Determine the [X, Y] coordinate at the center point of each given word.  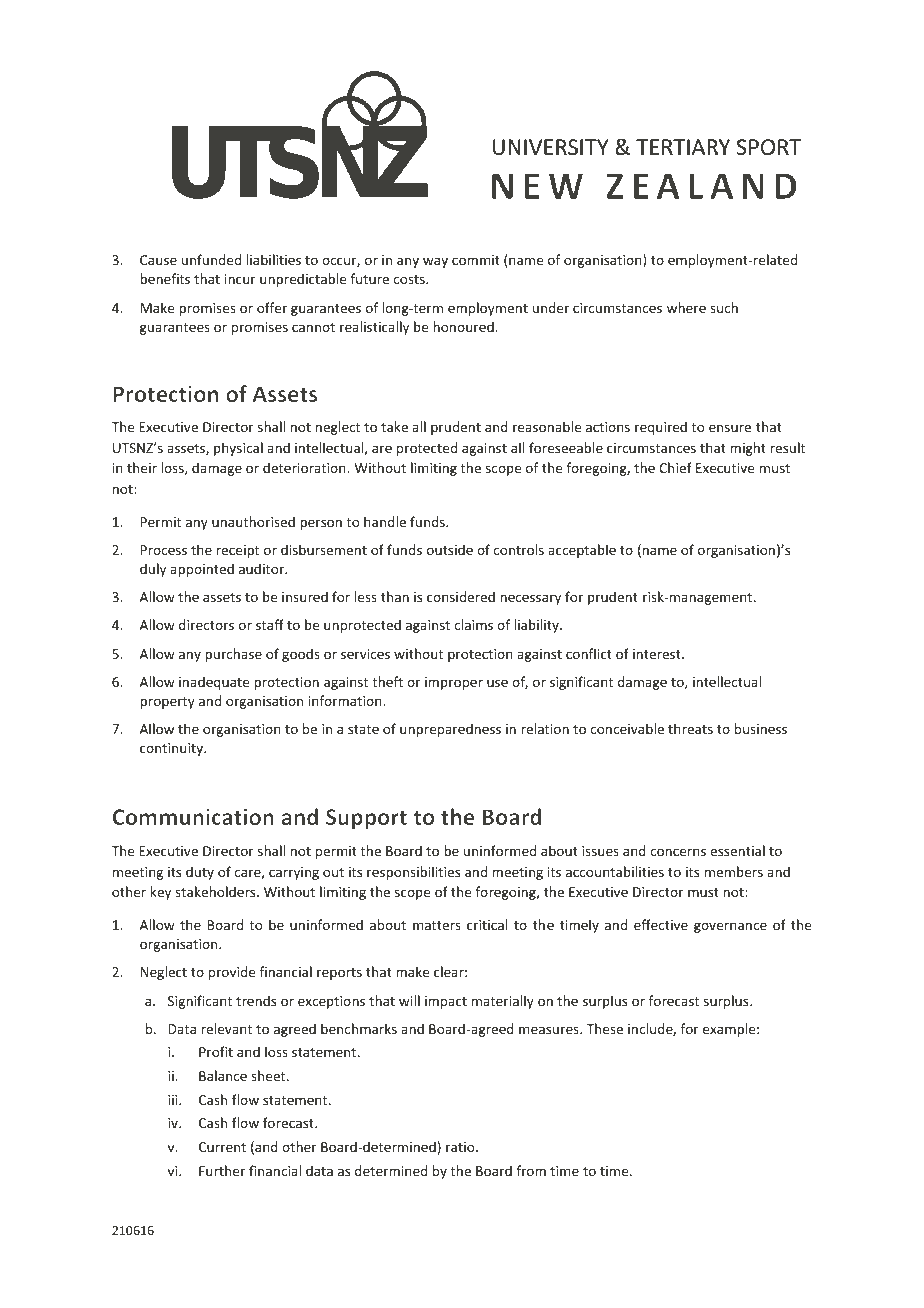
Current [222, 1147]
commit [476, 260]
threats [690, 728]
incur [240, 279]
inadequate [214, 683]
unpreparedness [450, 730]
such [724, 307]
